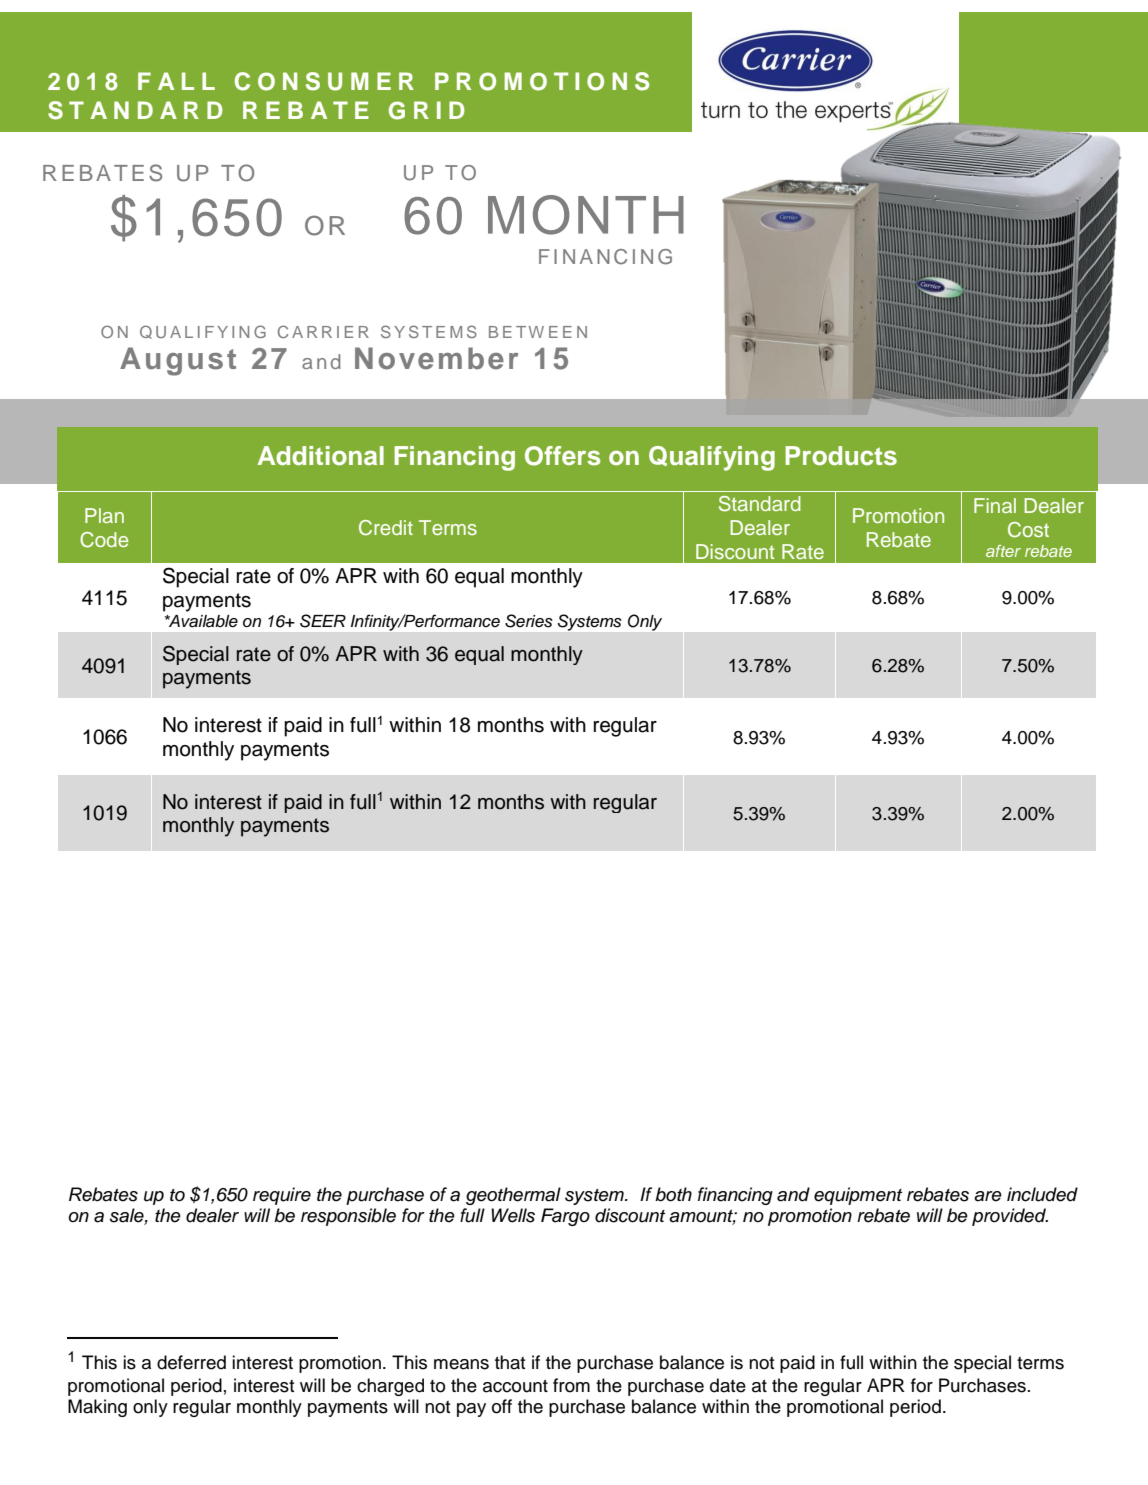  What do you see at coordinates (988, 1196) in the screenshot?
I see `are` at bounding box center [988, 1196].
